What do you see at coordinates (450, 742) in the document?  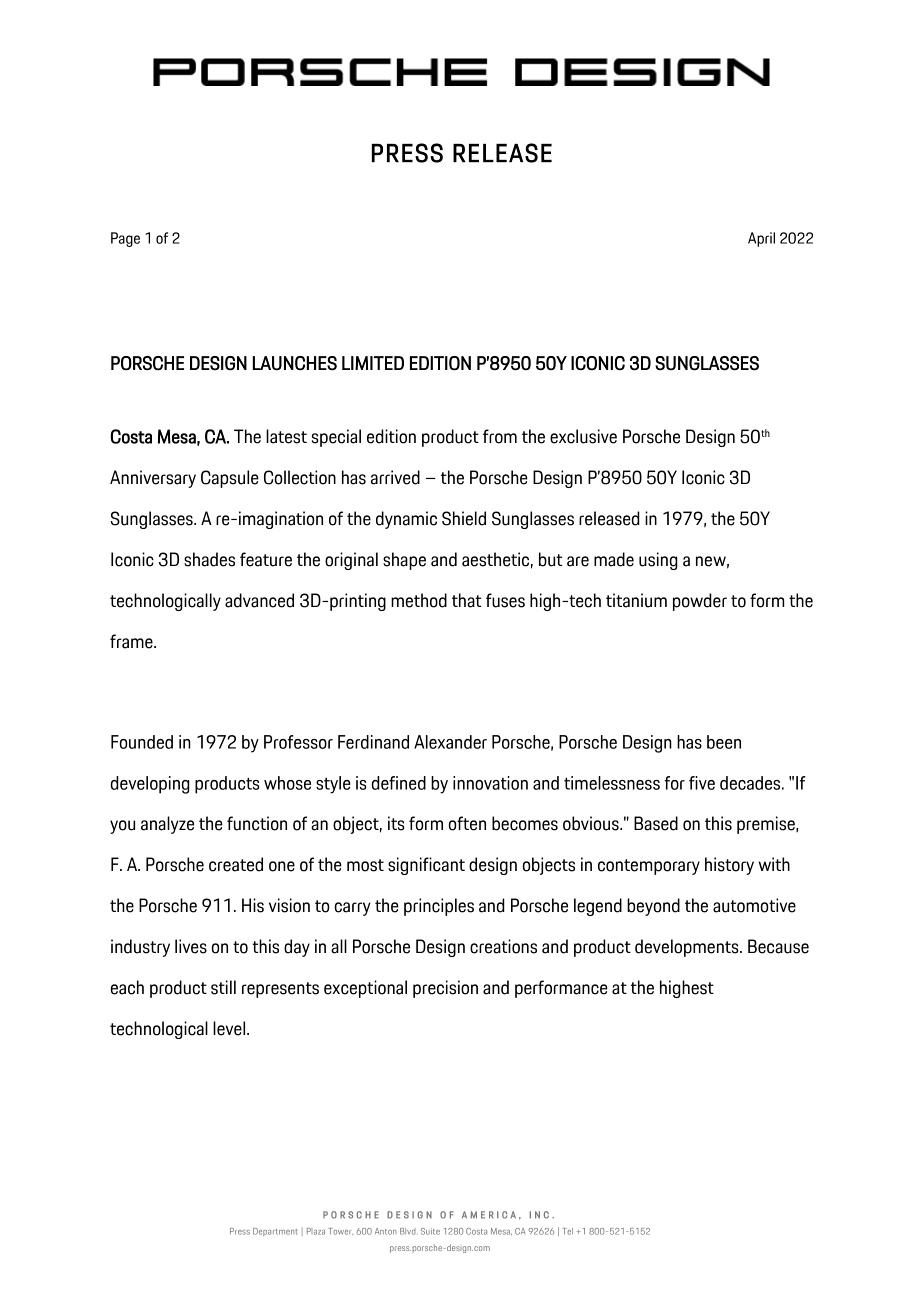 I see `Alexander` at bounding box center [450, 742].
